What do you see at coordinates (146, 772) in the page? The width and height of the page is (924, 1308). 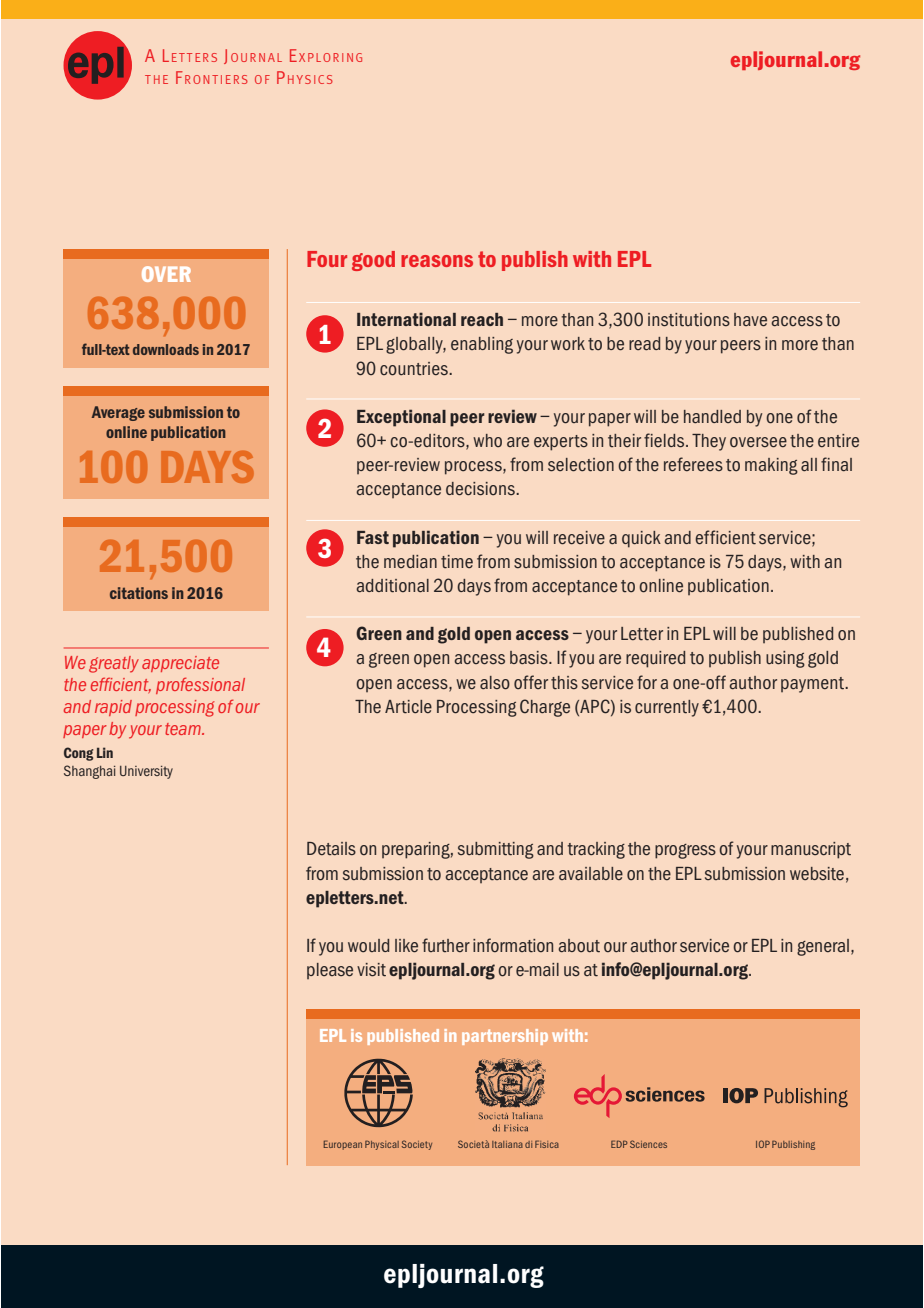 I see `University` at bounding box center [146, 772].
